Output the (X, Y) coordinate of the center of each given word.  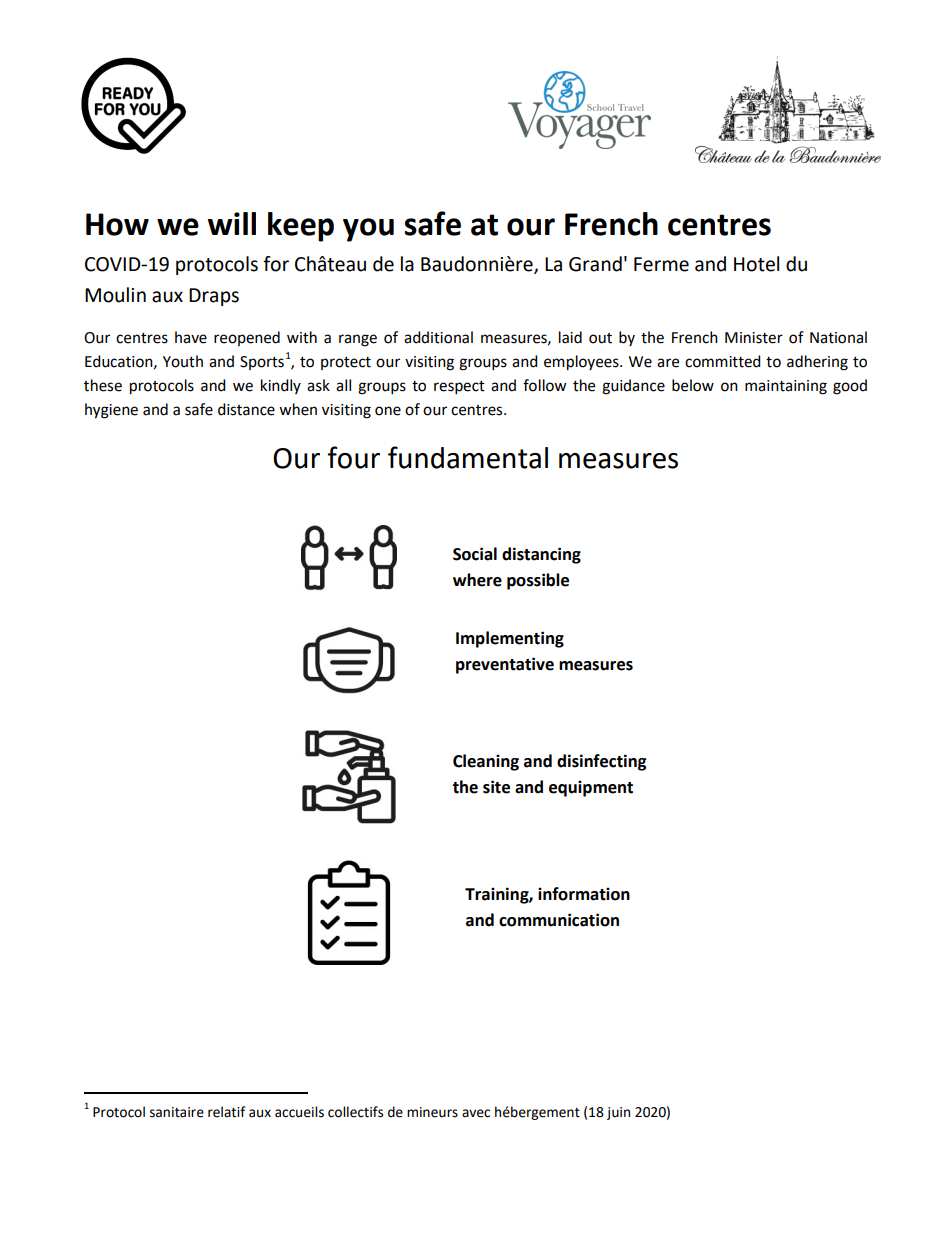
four (353, 457)
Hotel (756, 264)
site (496, 787)
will (232, 223)
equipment (591, 788)
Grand (595, 264)
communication (559, 920)
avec (476, 1113)
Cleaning (486, 762)
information (584, 894)
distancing (541, 555)
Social (475, 554)
